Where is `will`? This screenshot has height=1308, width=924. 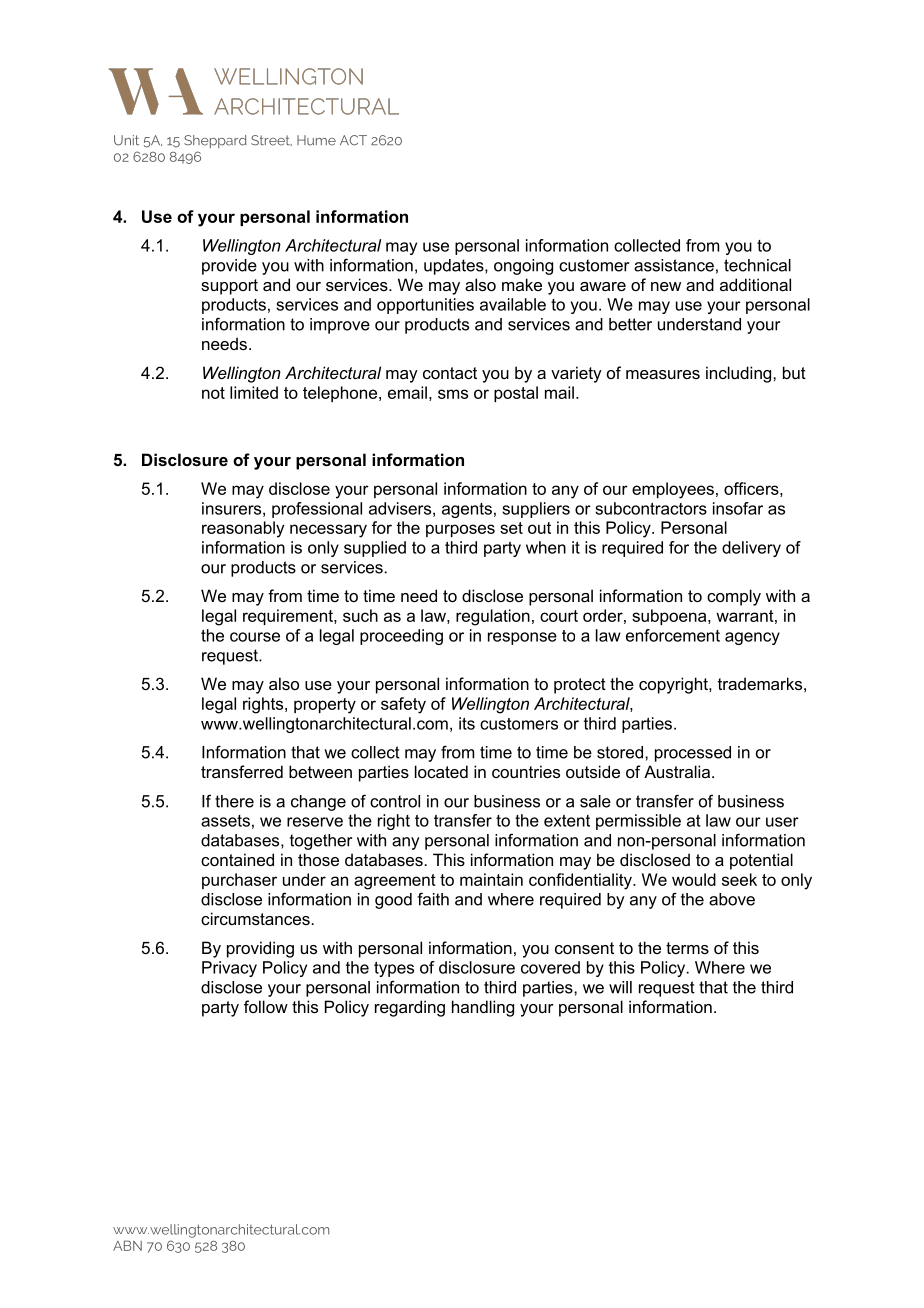
will is located at coordinates (620, 987).
